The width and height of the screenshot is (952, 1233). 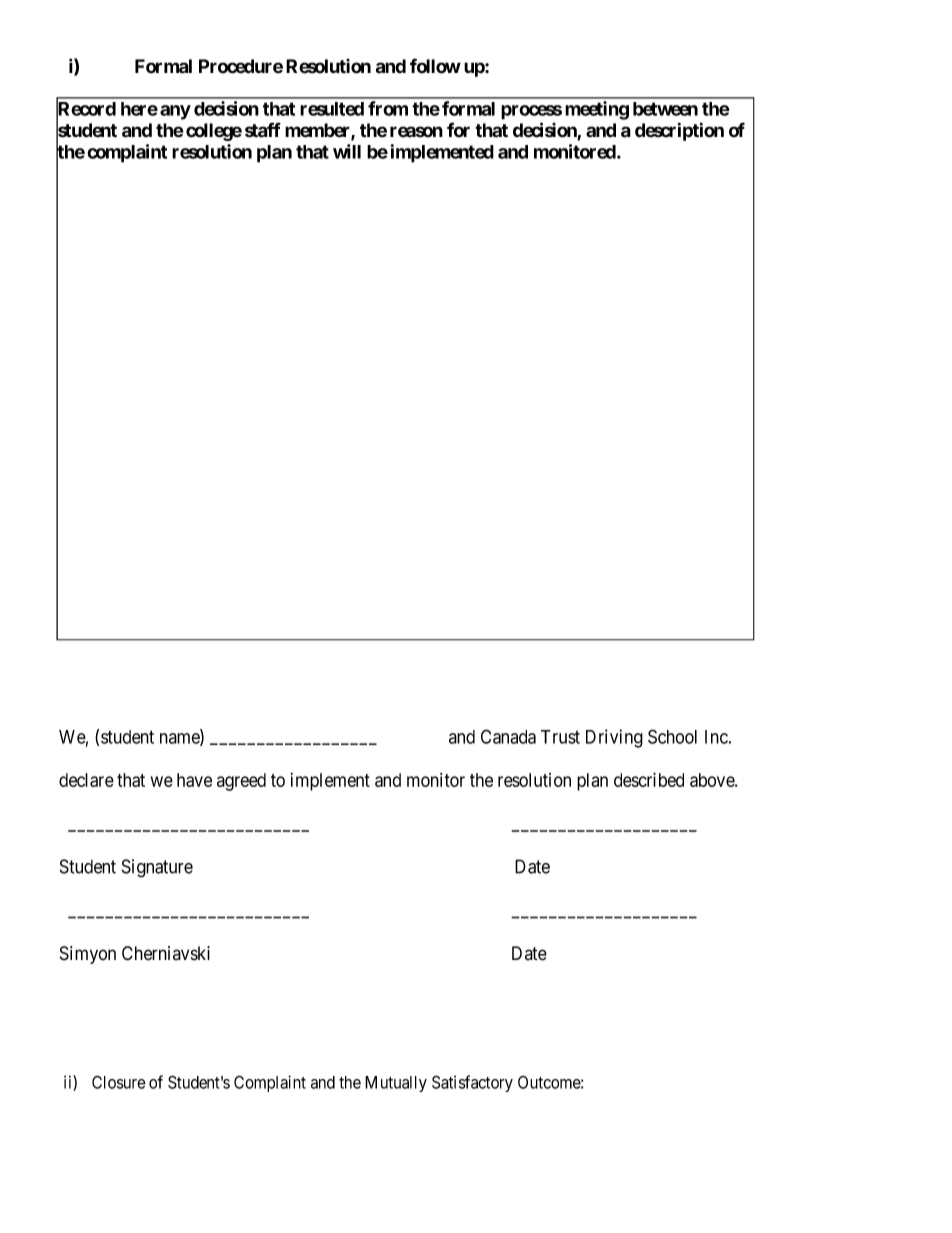 I want to click on Closure, so click(x=119, y=1082).
